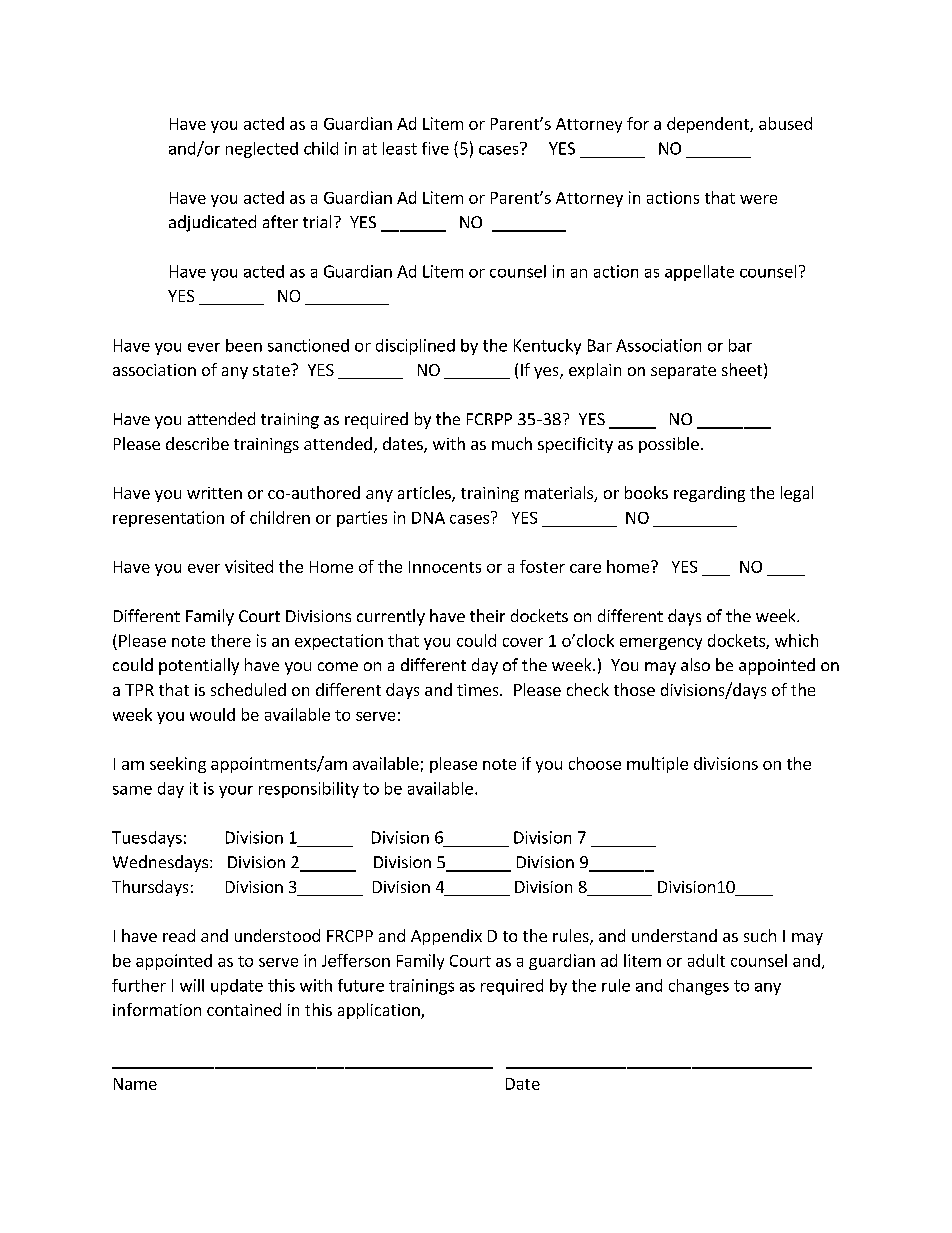  What do you see at coordinates (446, 937) in the image?
I see `Appendix` at bounding box center [446, 937].
